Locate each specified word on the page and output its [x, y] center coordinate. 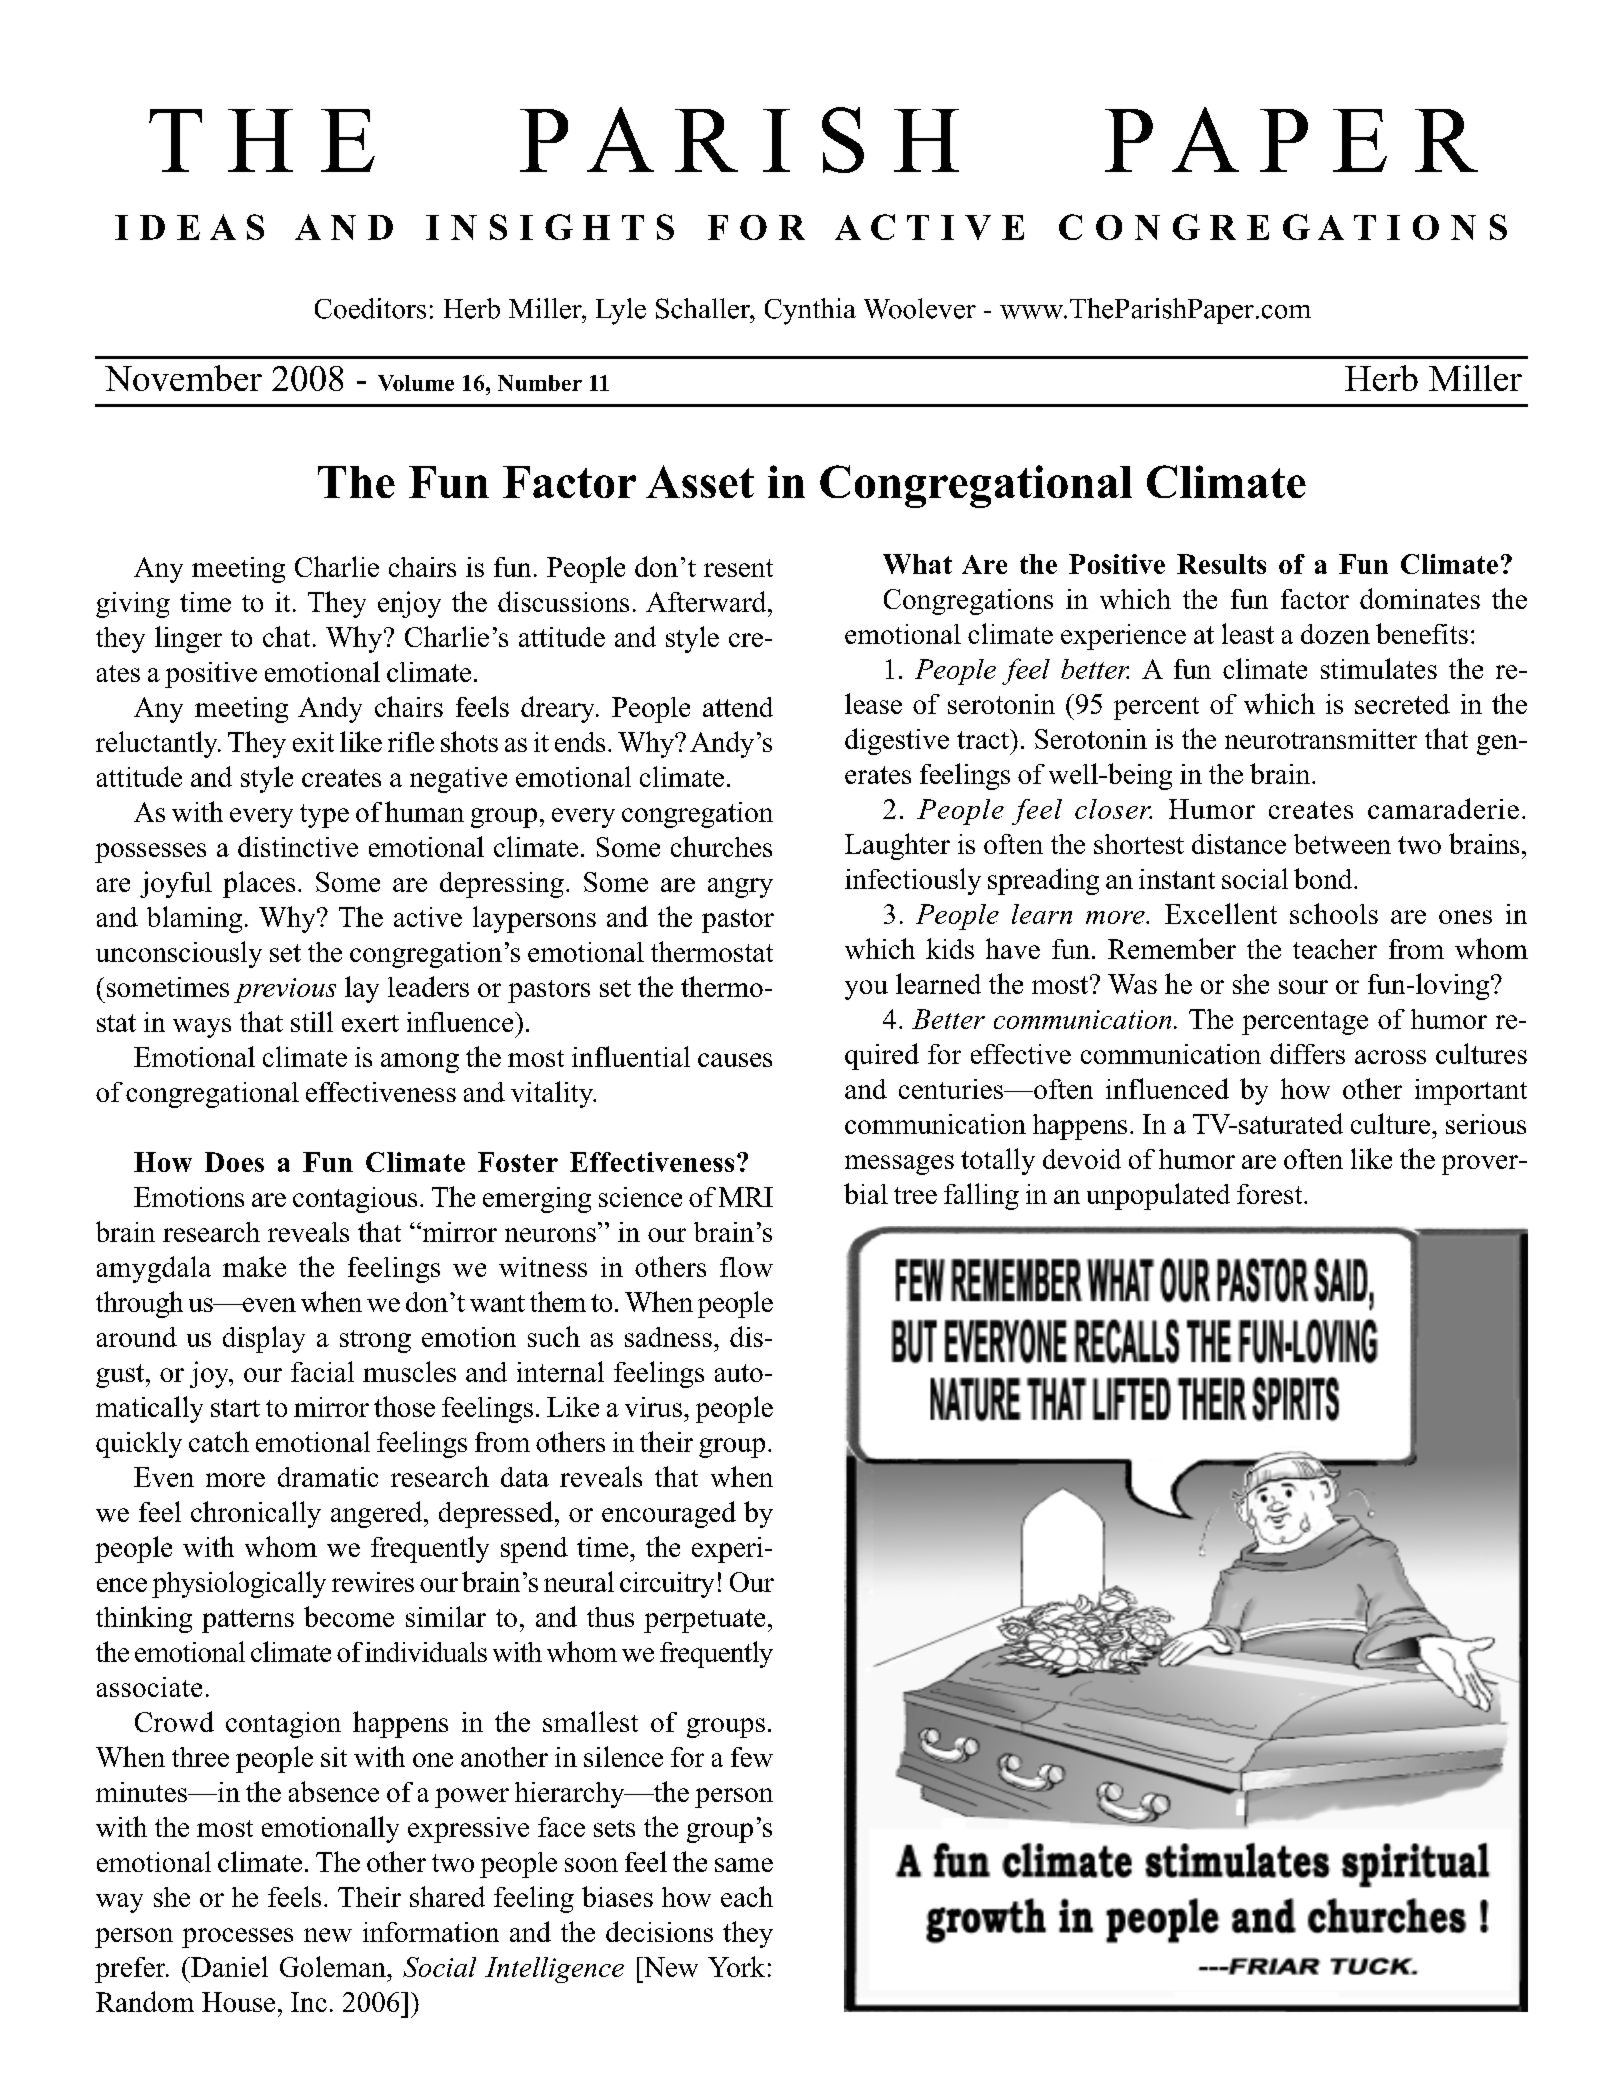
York [736, 1966]
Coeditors [370, 308]
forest [1271, 1194]
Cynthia [810, 311]
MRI [746, 1197]
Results [1221, 564]
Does [234, 1162]
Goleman [334, 1966]
